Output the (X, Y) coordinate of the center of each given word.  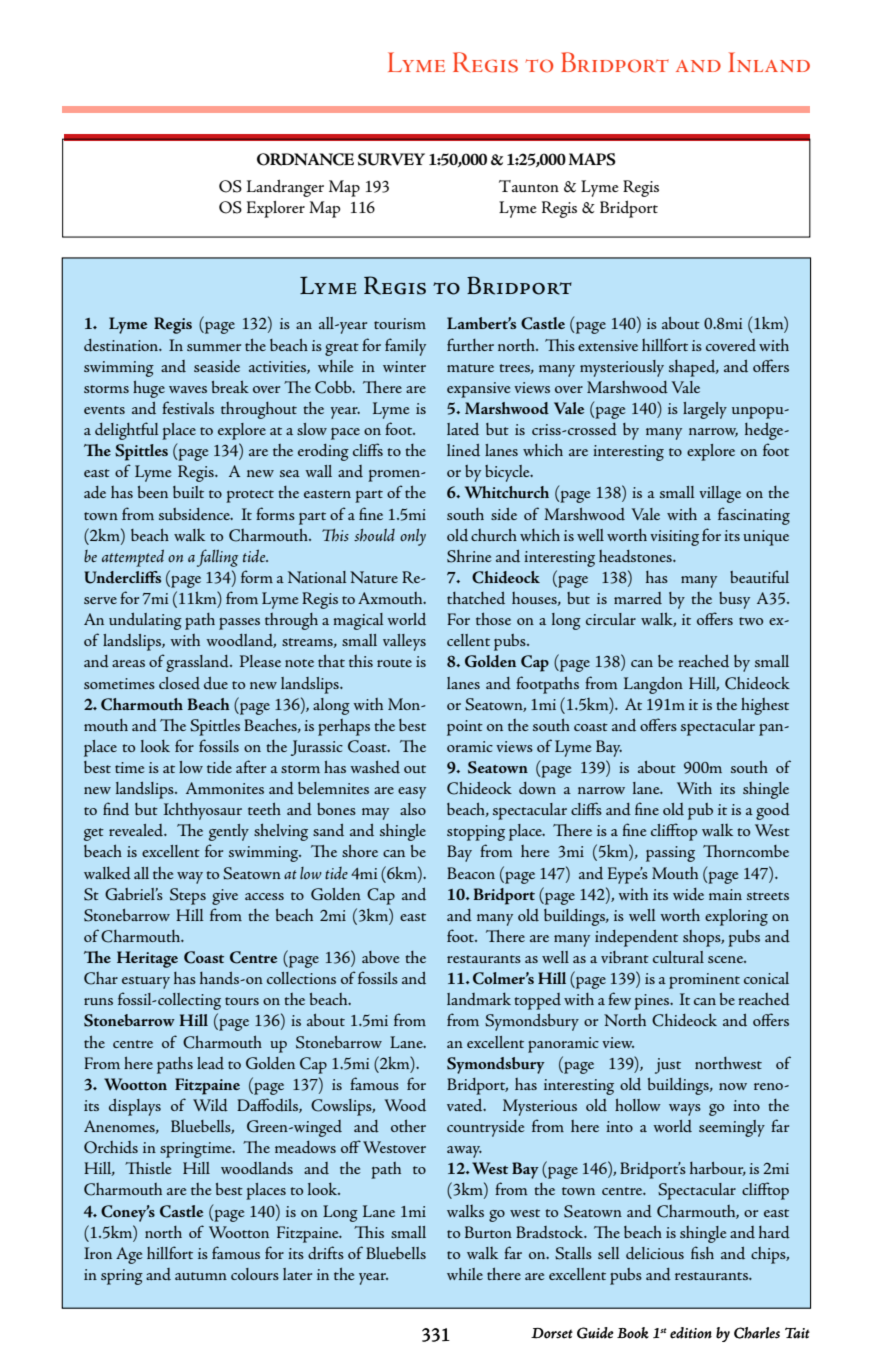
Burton (488, 1232)
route (394, 663)
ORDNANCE (305, 159)
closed (179, 683)
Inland (769, 62)
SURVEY (391, 159)
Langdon (653, 685)
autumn (201, 1276)
